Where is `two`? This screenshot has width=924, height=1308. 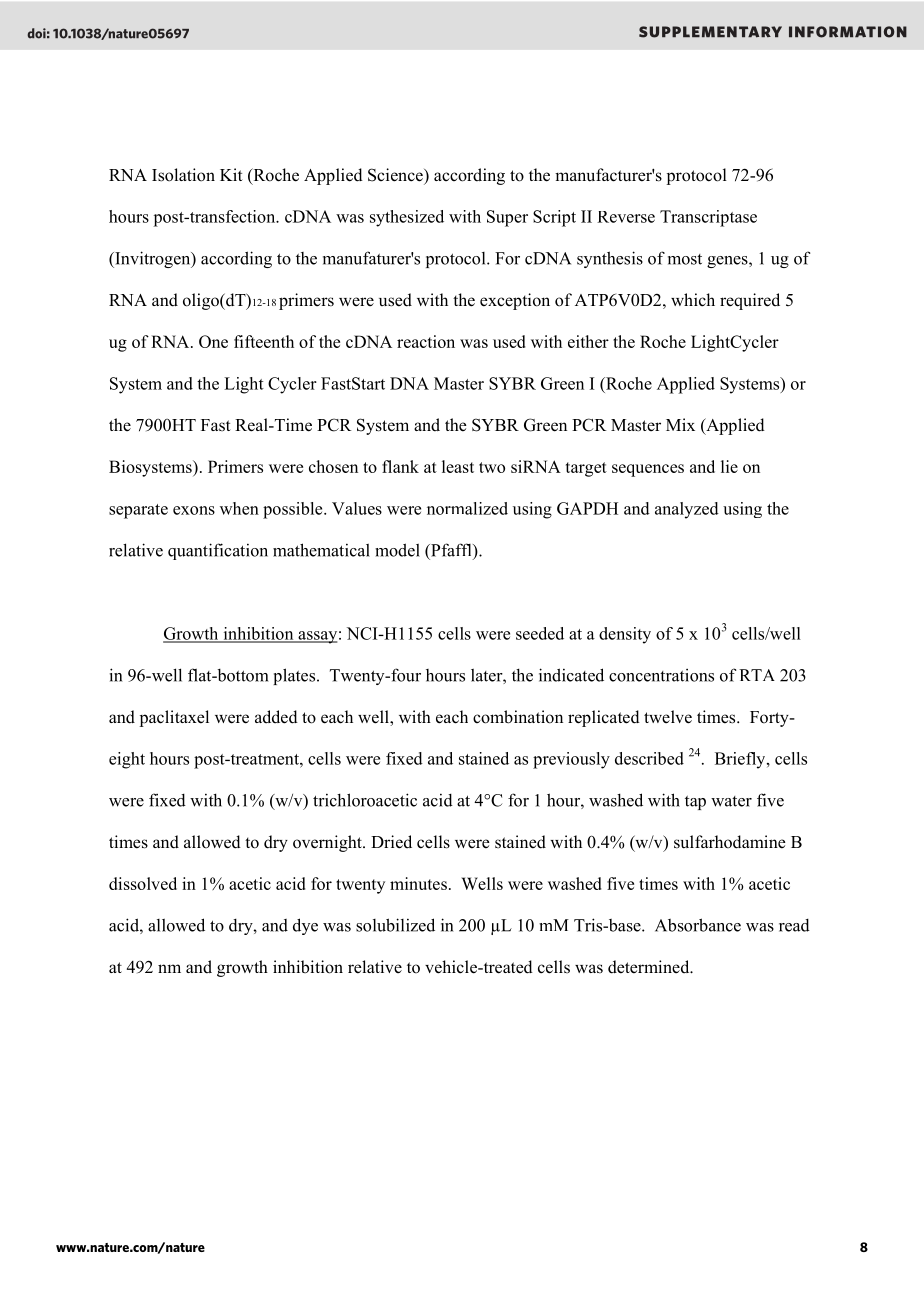
two is located at coordinates (492, 467).
